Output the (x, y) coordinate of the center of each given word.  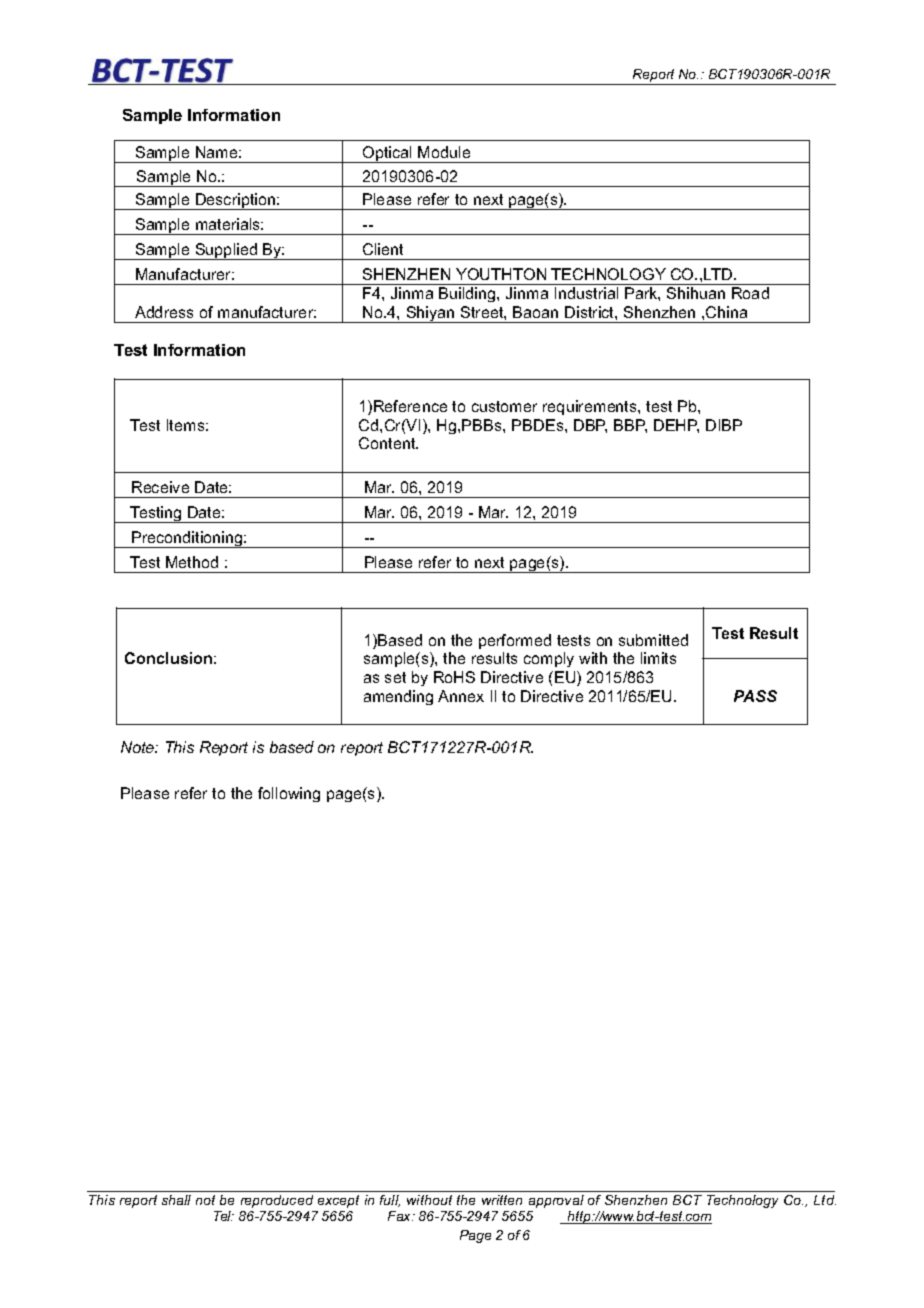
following (289, 794)
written (502, 1200)
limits (658, 658)
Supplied (226, 251)
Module (444, 152)
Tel (224, 1216)
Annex (461, 696)
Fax (401, 1216)
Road (750, 293)
